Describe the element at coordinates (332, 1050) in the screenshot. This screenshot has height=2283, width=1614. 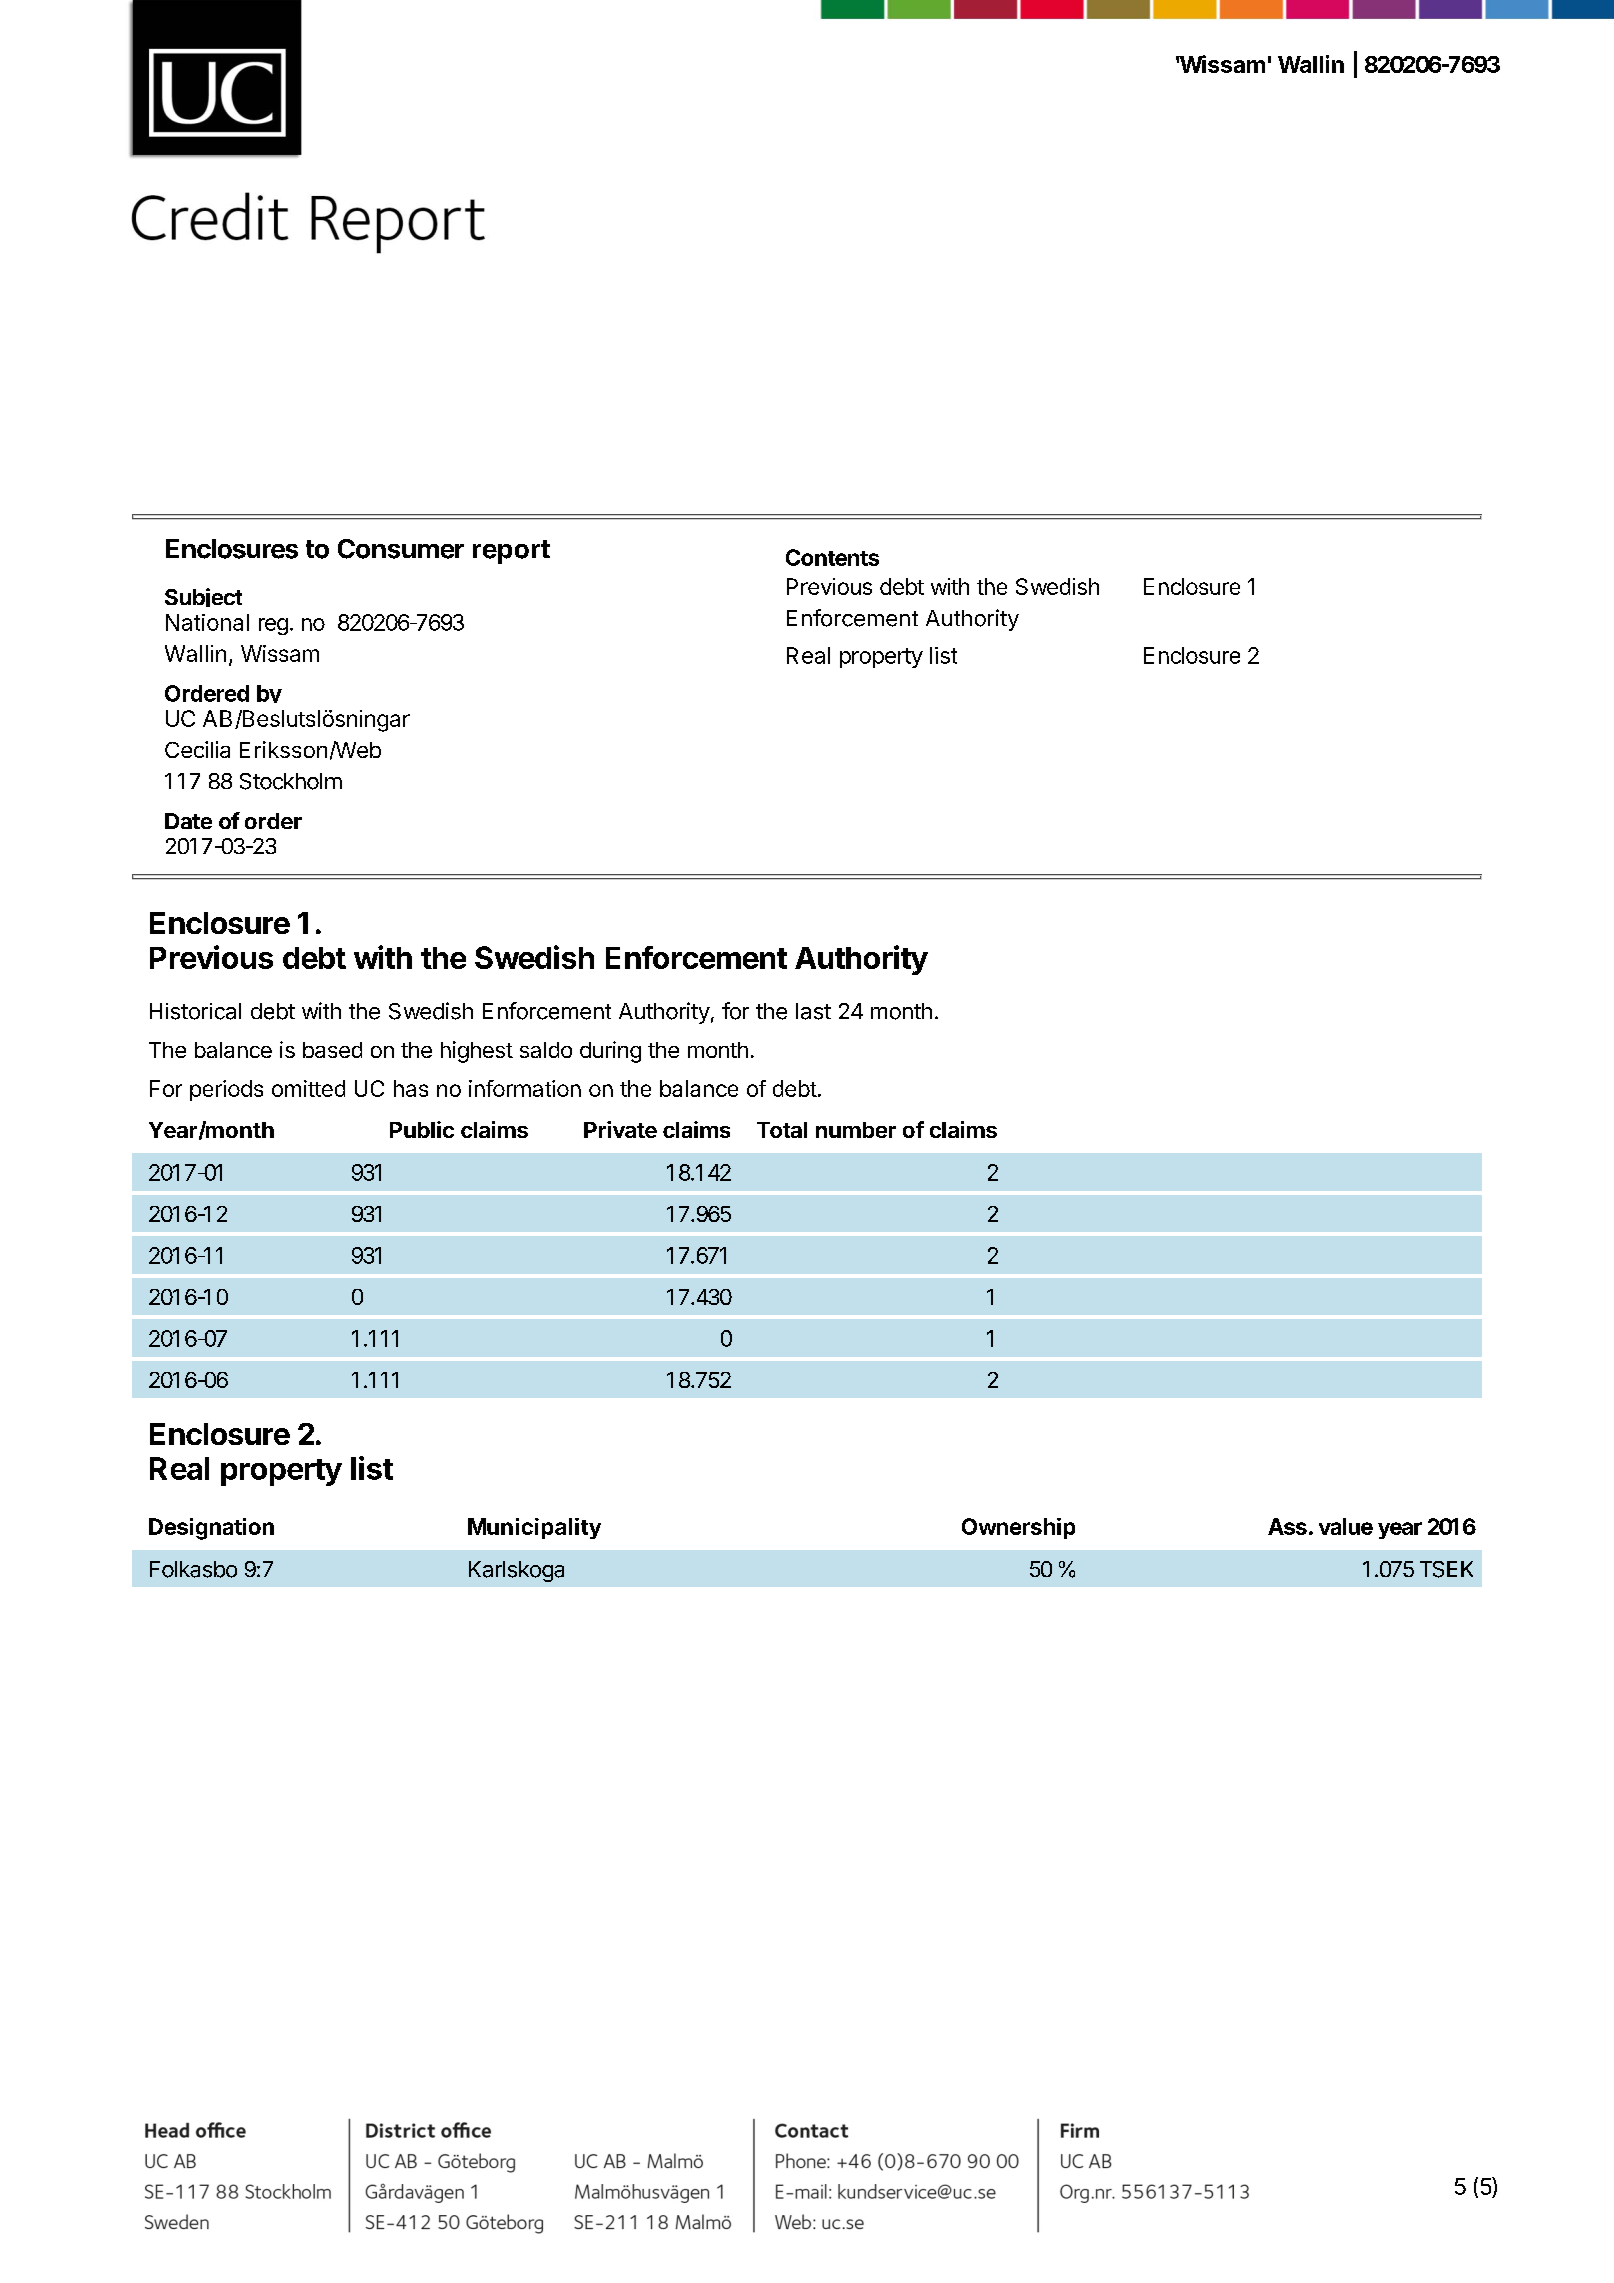
I see `based` at that location.
